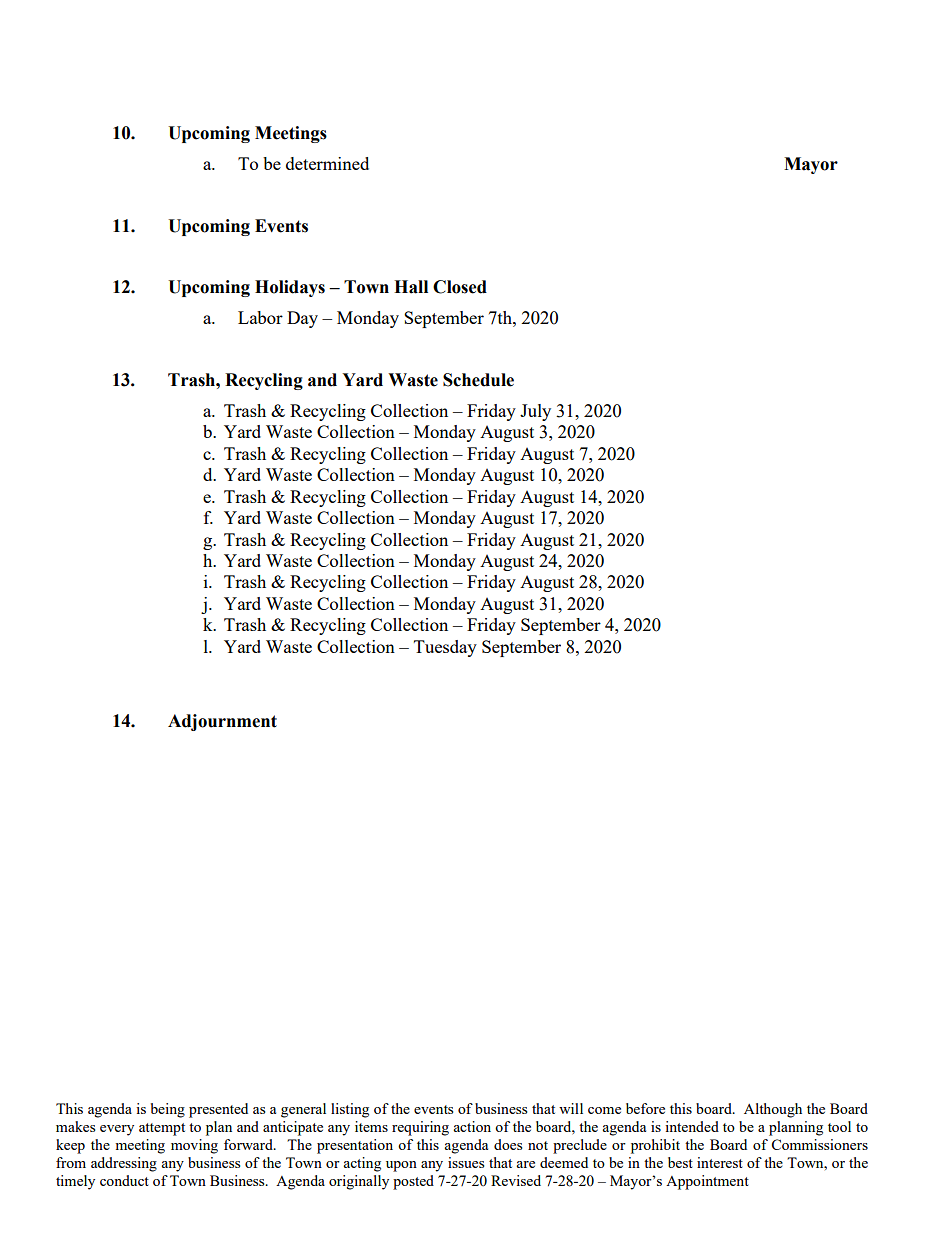 This screenshot has height=1233, width=952. I want to click on Closed, so click(460, 287).
